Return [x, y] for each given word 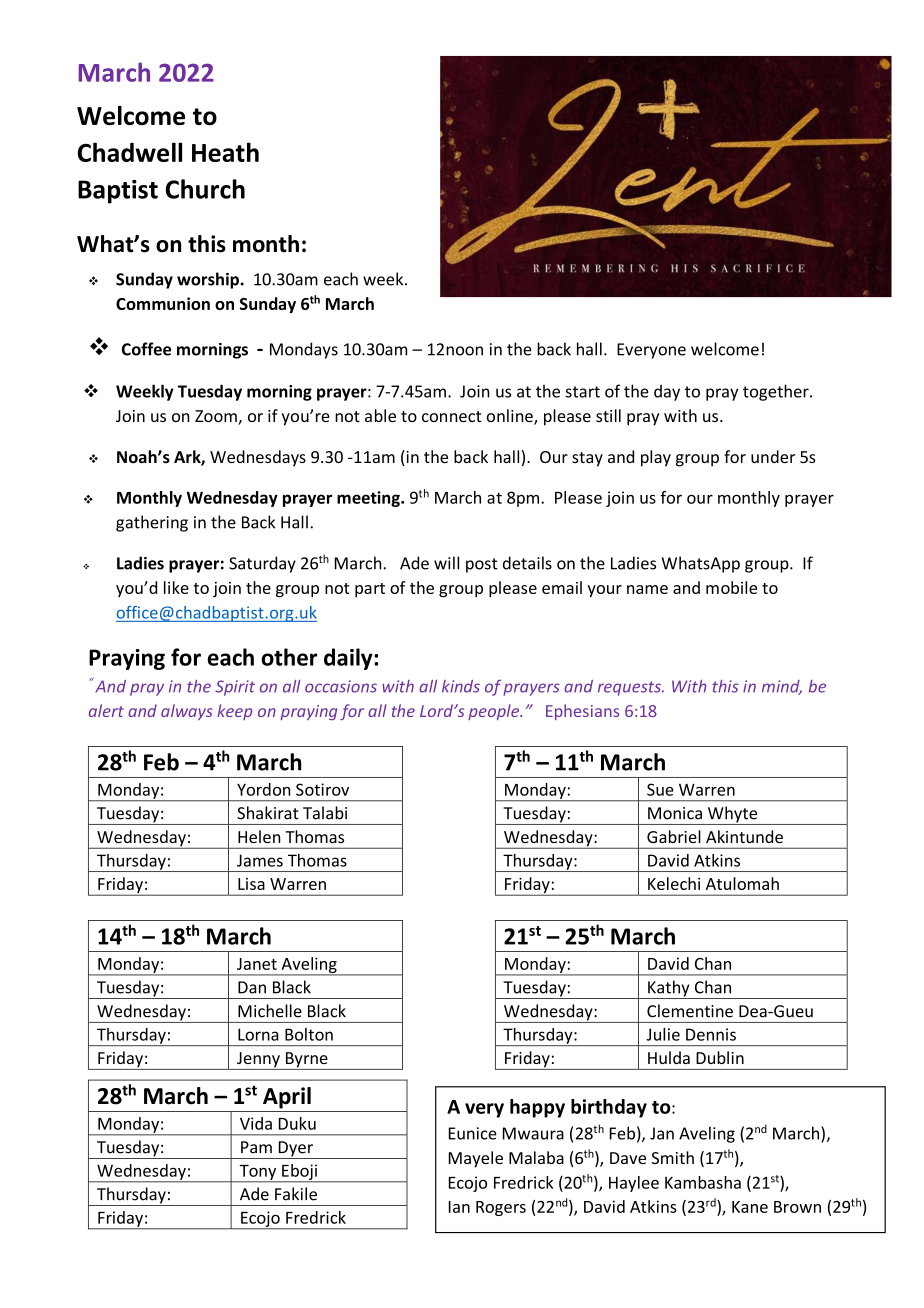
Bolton [309, 1034]
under [773, 456]
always [187, 712]
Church [205, 189]
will [446, 563]
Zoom [217, 417]
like [176, 587]
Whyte [732, 815]
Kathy [669, 989]
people [494, 712]
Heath [225, 152]
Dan [252, 987]
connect [452, 416]
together [777, 392]
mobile [731, 587]
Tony [258, 1173]
